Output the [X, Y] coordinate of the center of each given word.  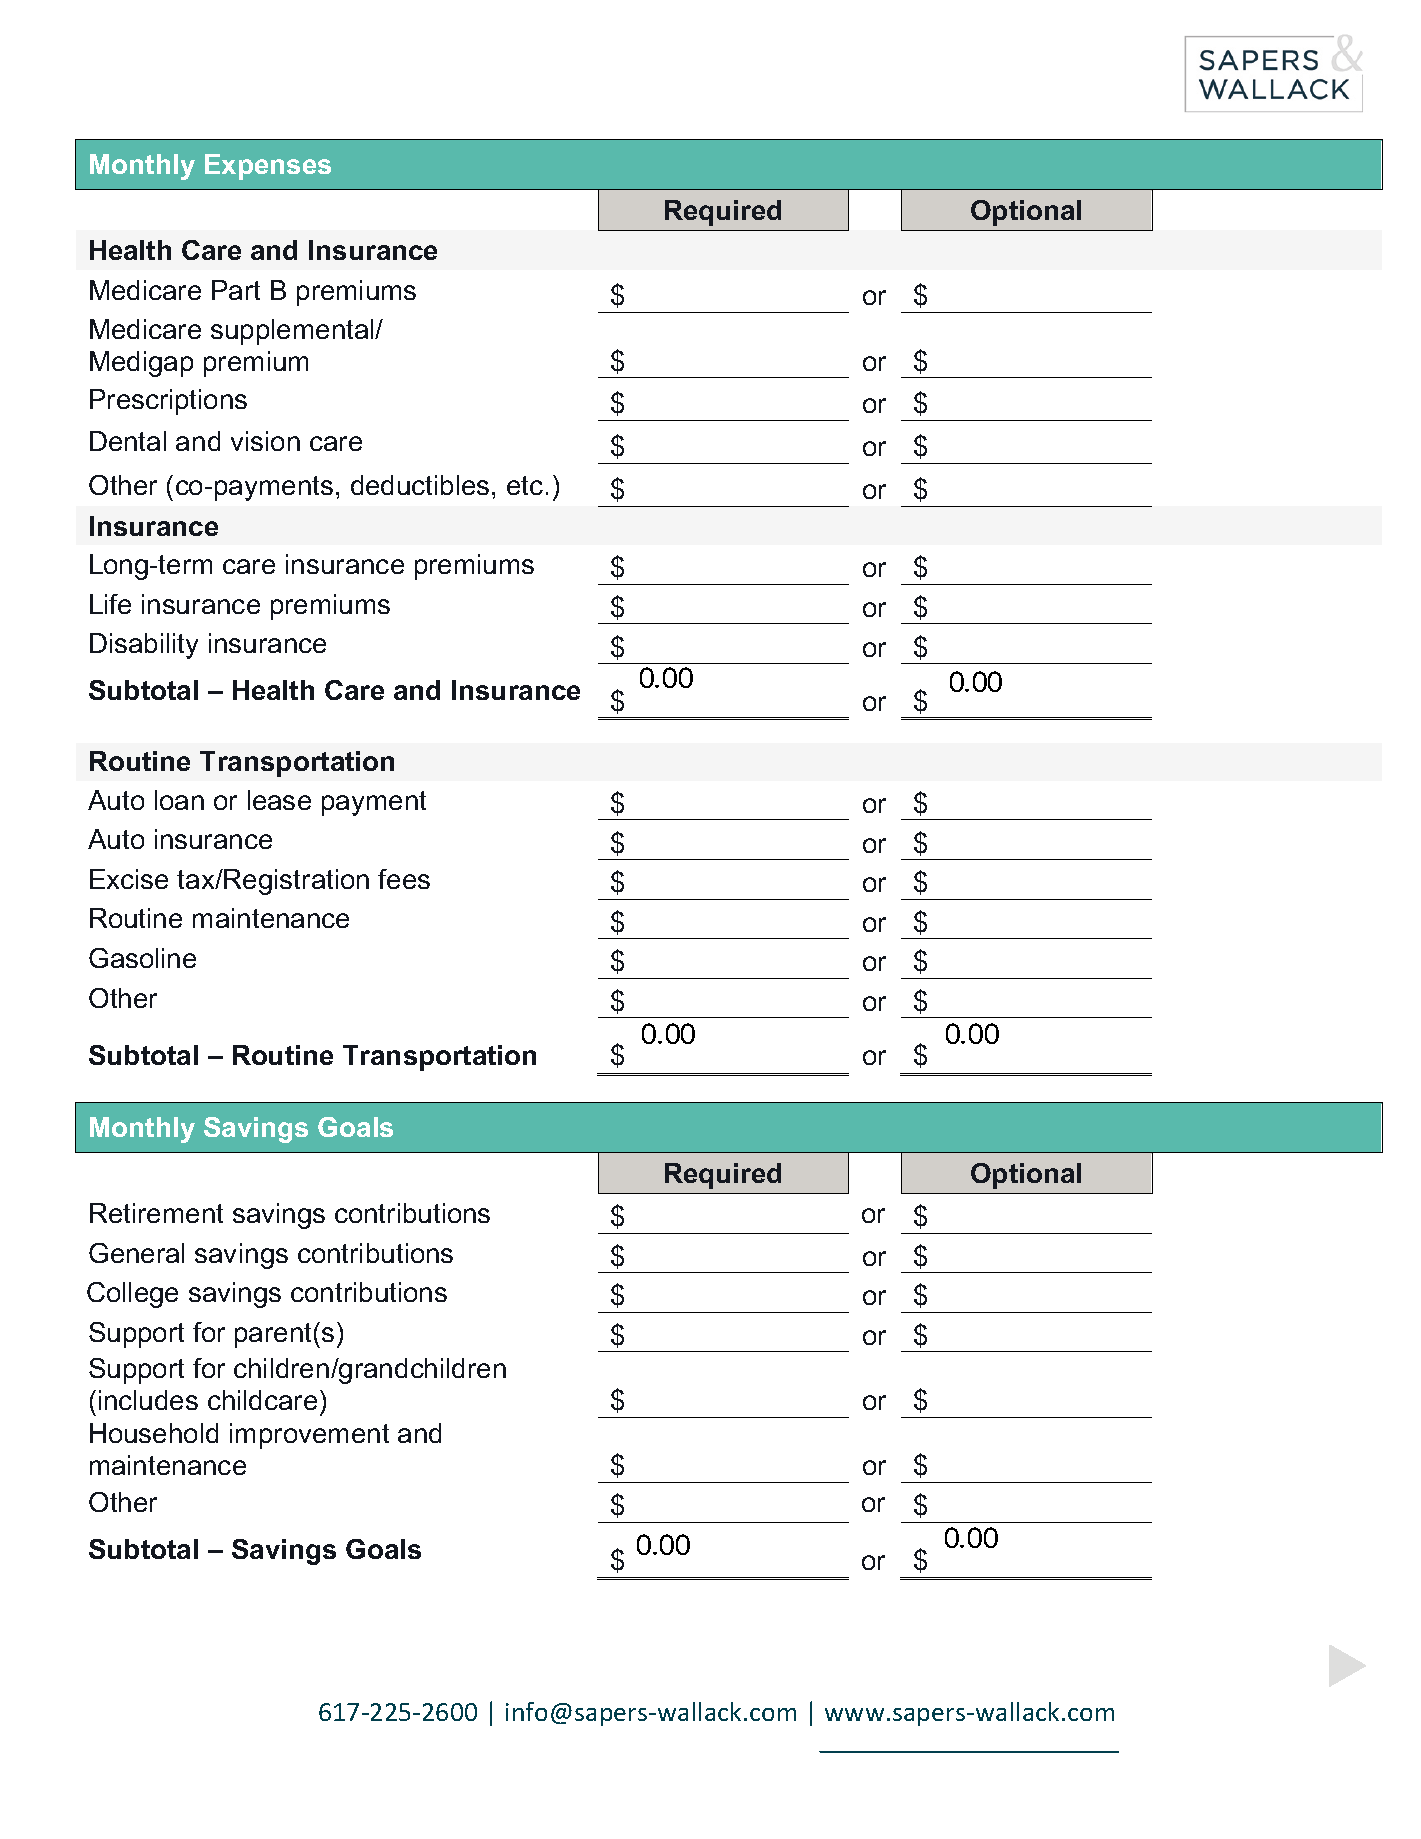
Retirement [156, 1213]
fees [404, 879]
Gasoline [142, 958]
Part [236, 290]
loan [179, 800]
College [132, 1295]
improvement [309, 1436]
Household [154, 1433]
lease [279, 800]
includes [148, 1400]
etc [525, 485]
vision [265, 441]
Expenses [268, 167]
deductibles [420, 485]
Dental [128, 441]
